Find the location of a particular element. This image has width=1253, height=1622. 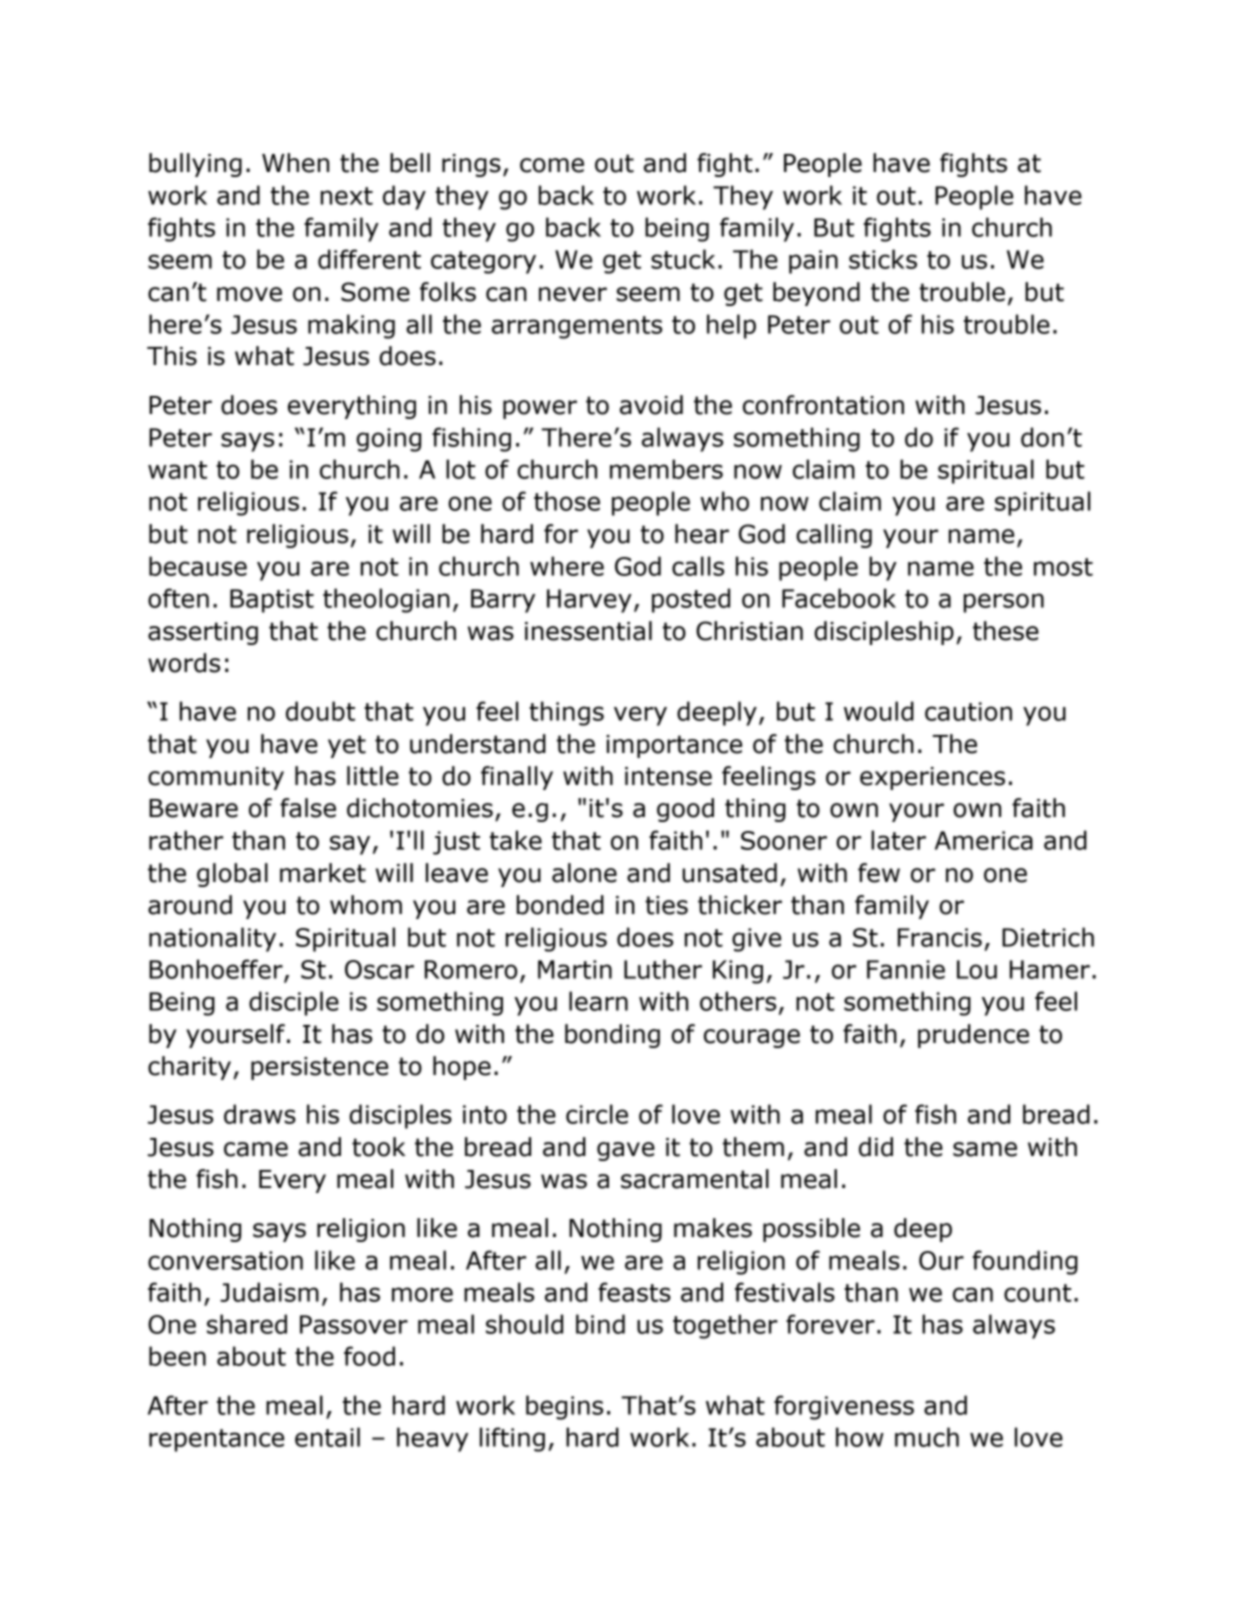

want is located at coordinates (177, 470).
